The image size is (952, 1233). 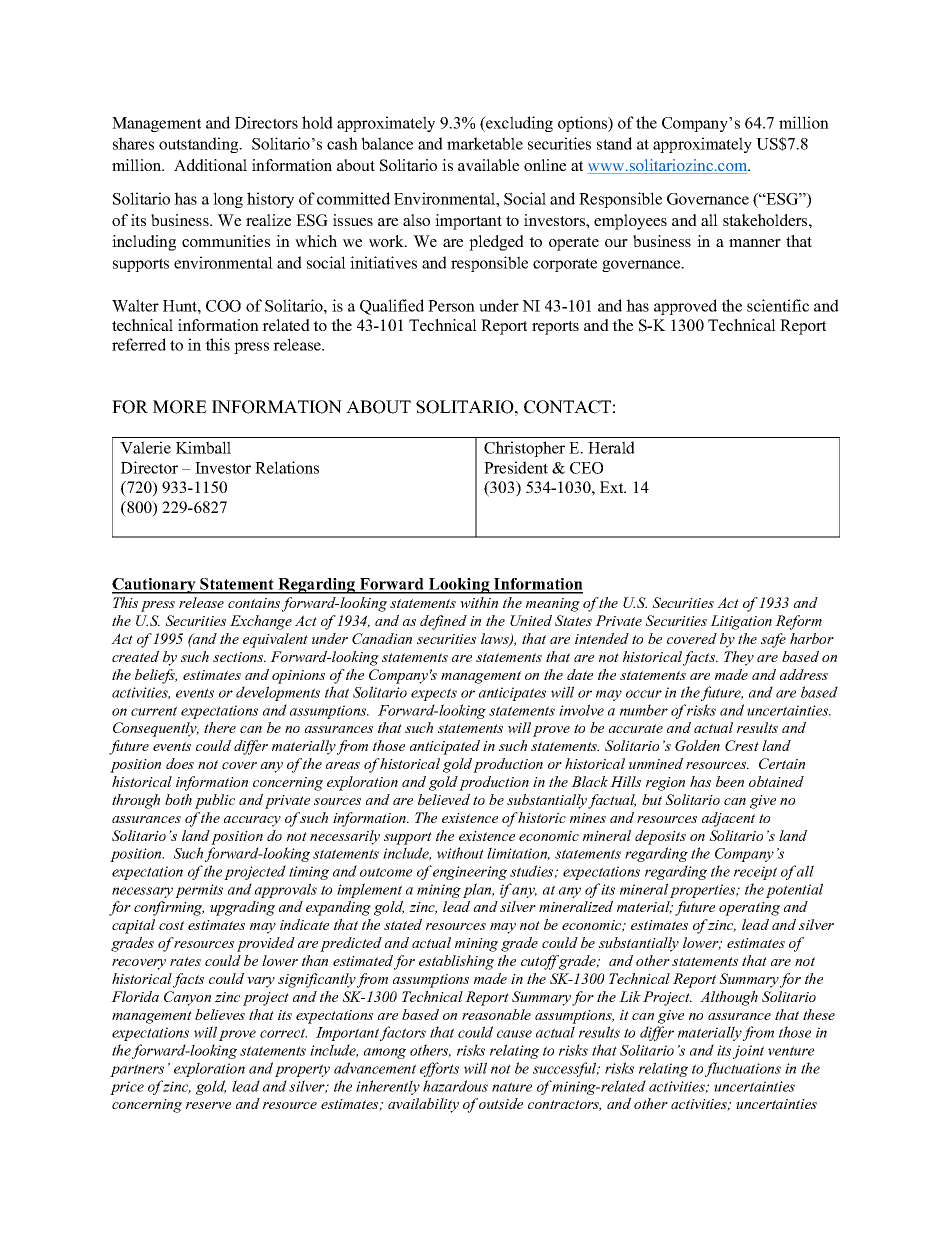 I want to click on marketable, so click(x=485, y=143).
